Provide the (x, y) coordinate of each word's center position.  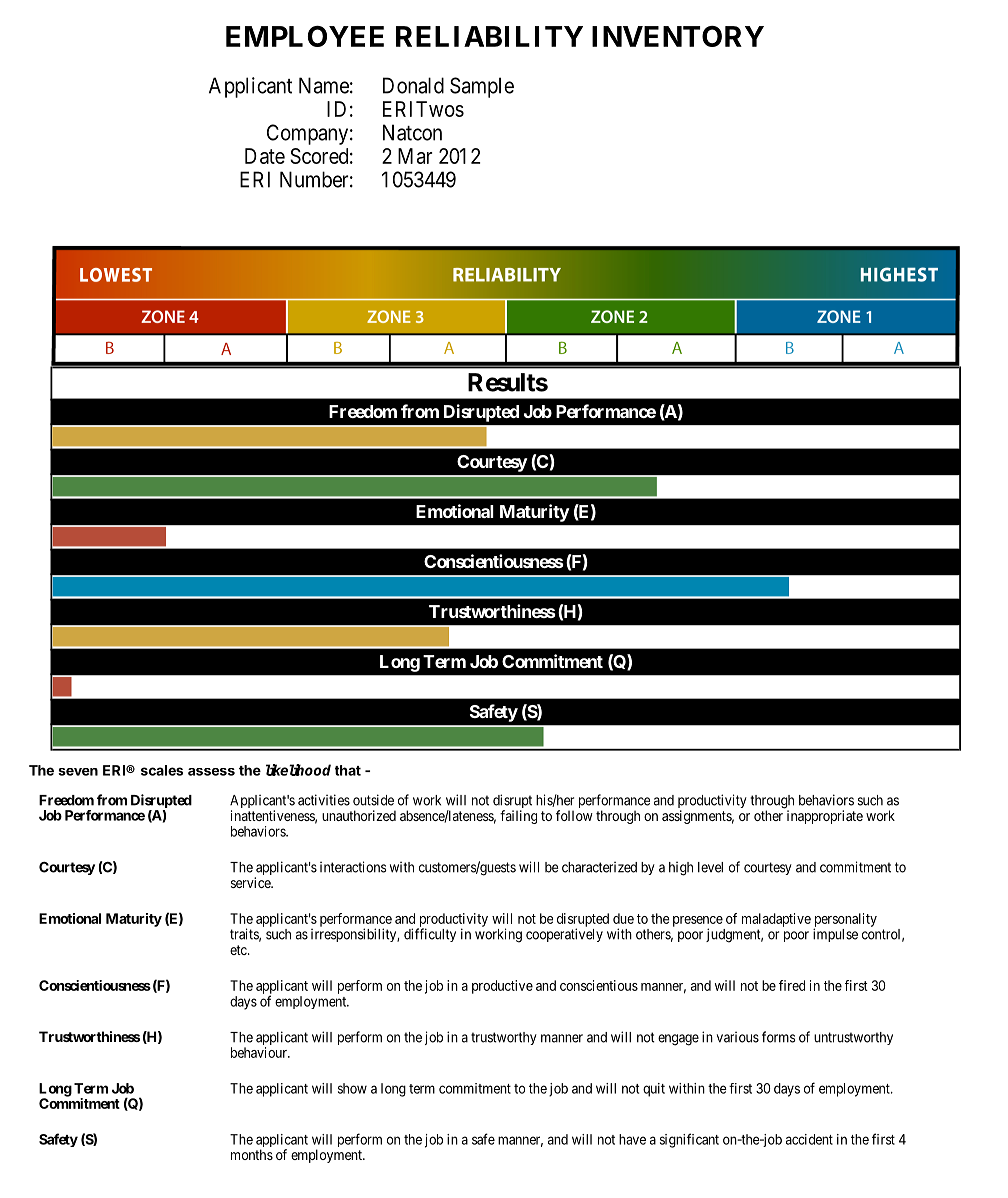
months (252, 1154)
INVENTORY (678, 36)
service (252, 882)
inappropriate (825, 817)
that (348, 770)
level (710, 867)
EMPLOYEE (305, 36)
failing (518, 817)
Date (265, 156)
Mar (415, 156)
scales (162, 770)
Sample (482, 87)
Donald (413, 85)
